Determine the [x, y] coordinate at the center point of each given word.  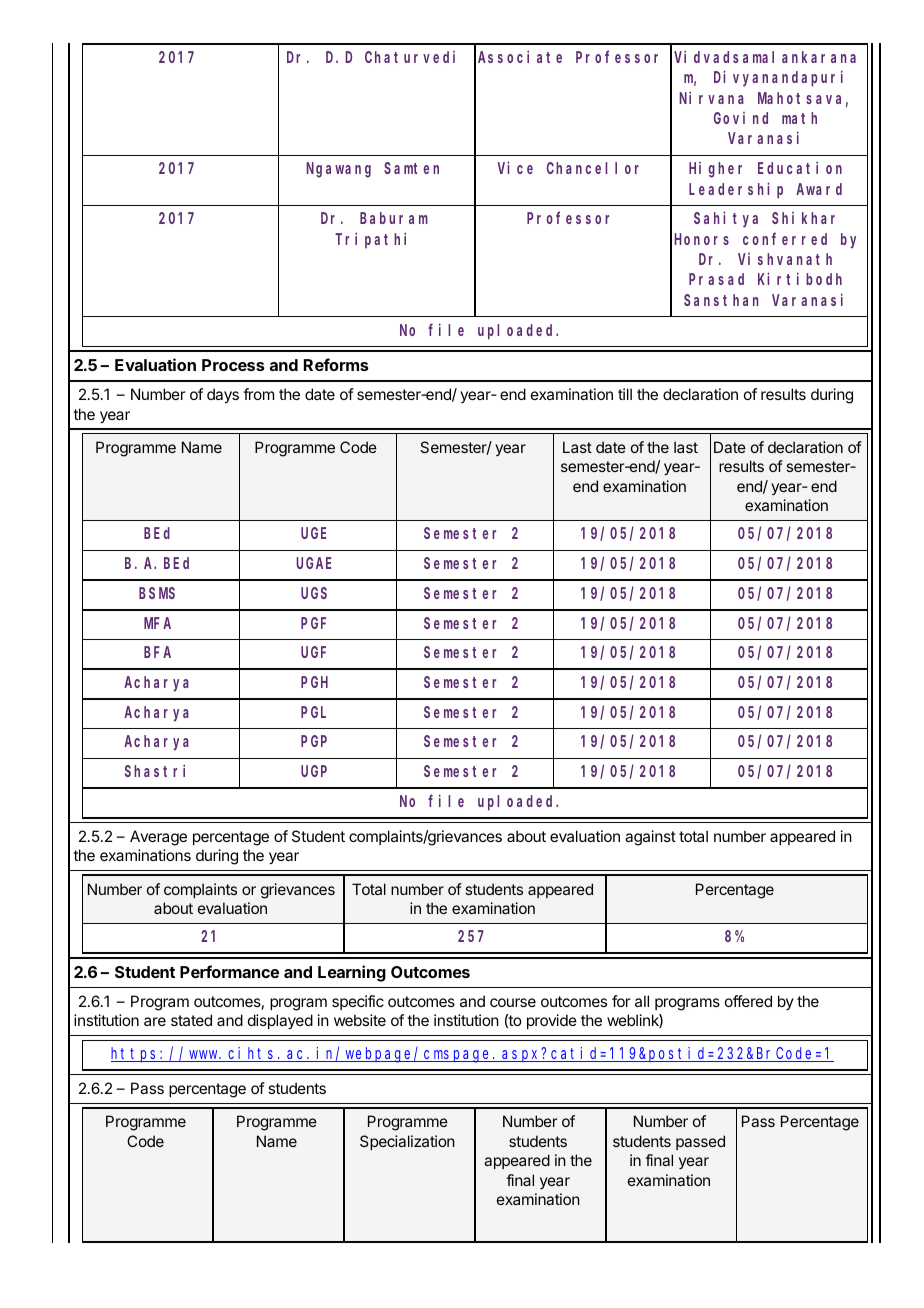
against [650, 838]
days [223, 396]
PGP [314, 741]
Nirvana [711, 97]
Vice [515, 167]
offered [748, 1001]
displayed [280, 1022]
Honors [701, 239]
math [799, 118]
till [625, 394]
